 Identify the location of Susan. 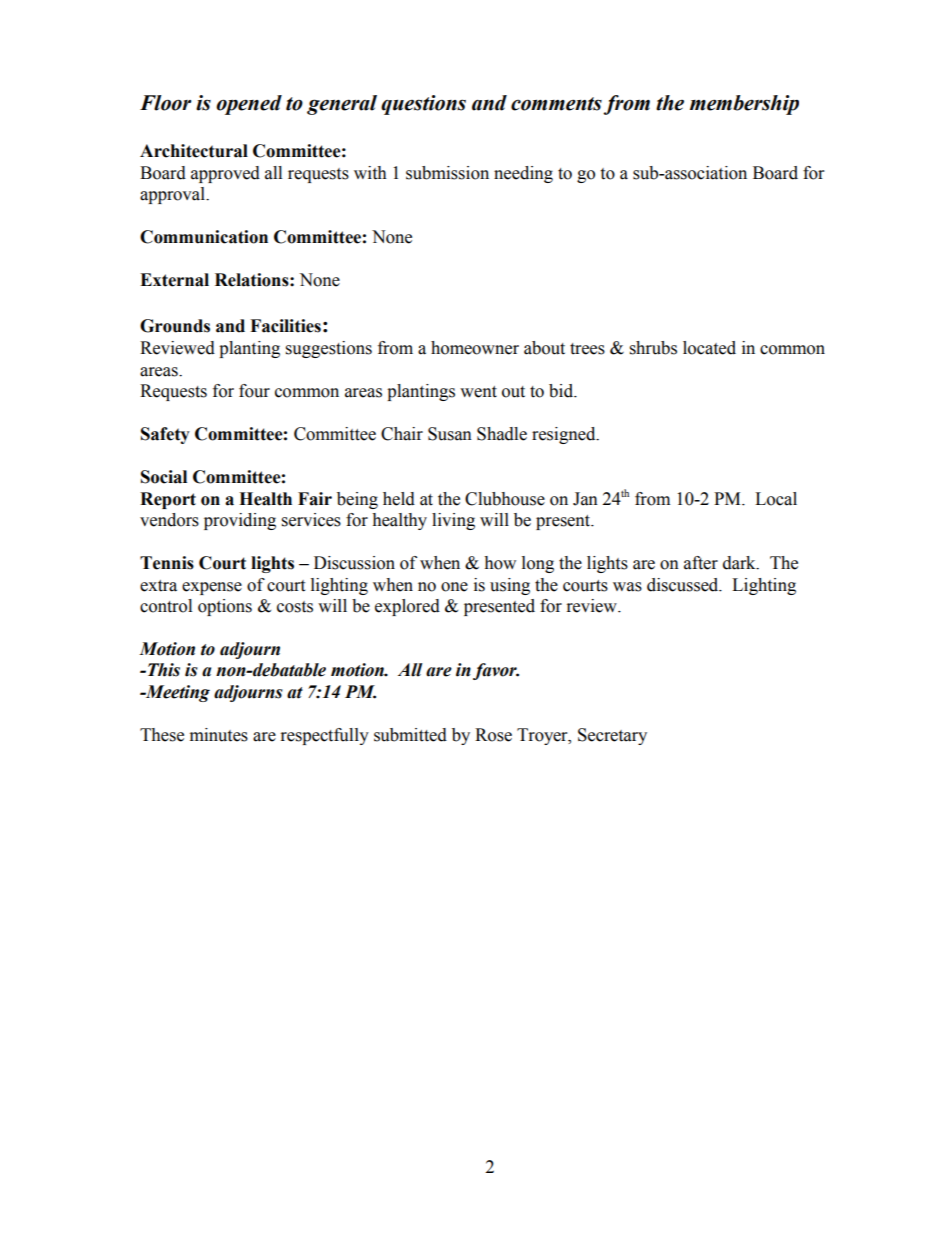
(450, 434).
